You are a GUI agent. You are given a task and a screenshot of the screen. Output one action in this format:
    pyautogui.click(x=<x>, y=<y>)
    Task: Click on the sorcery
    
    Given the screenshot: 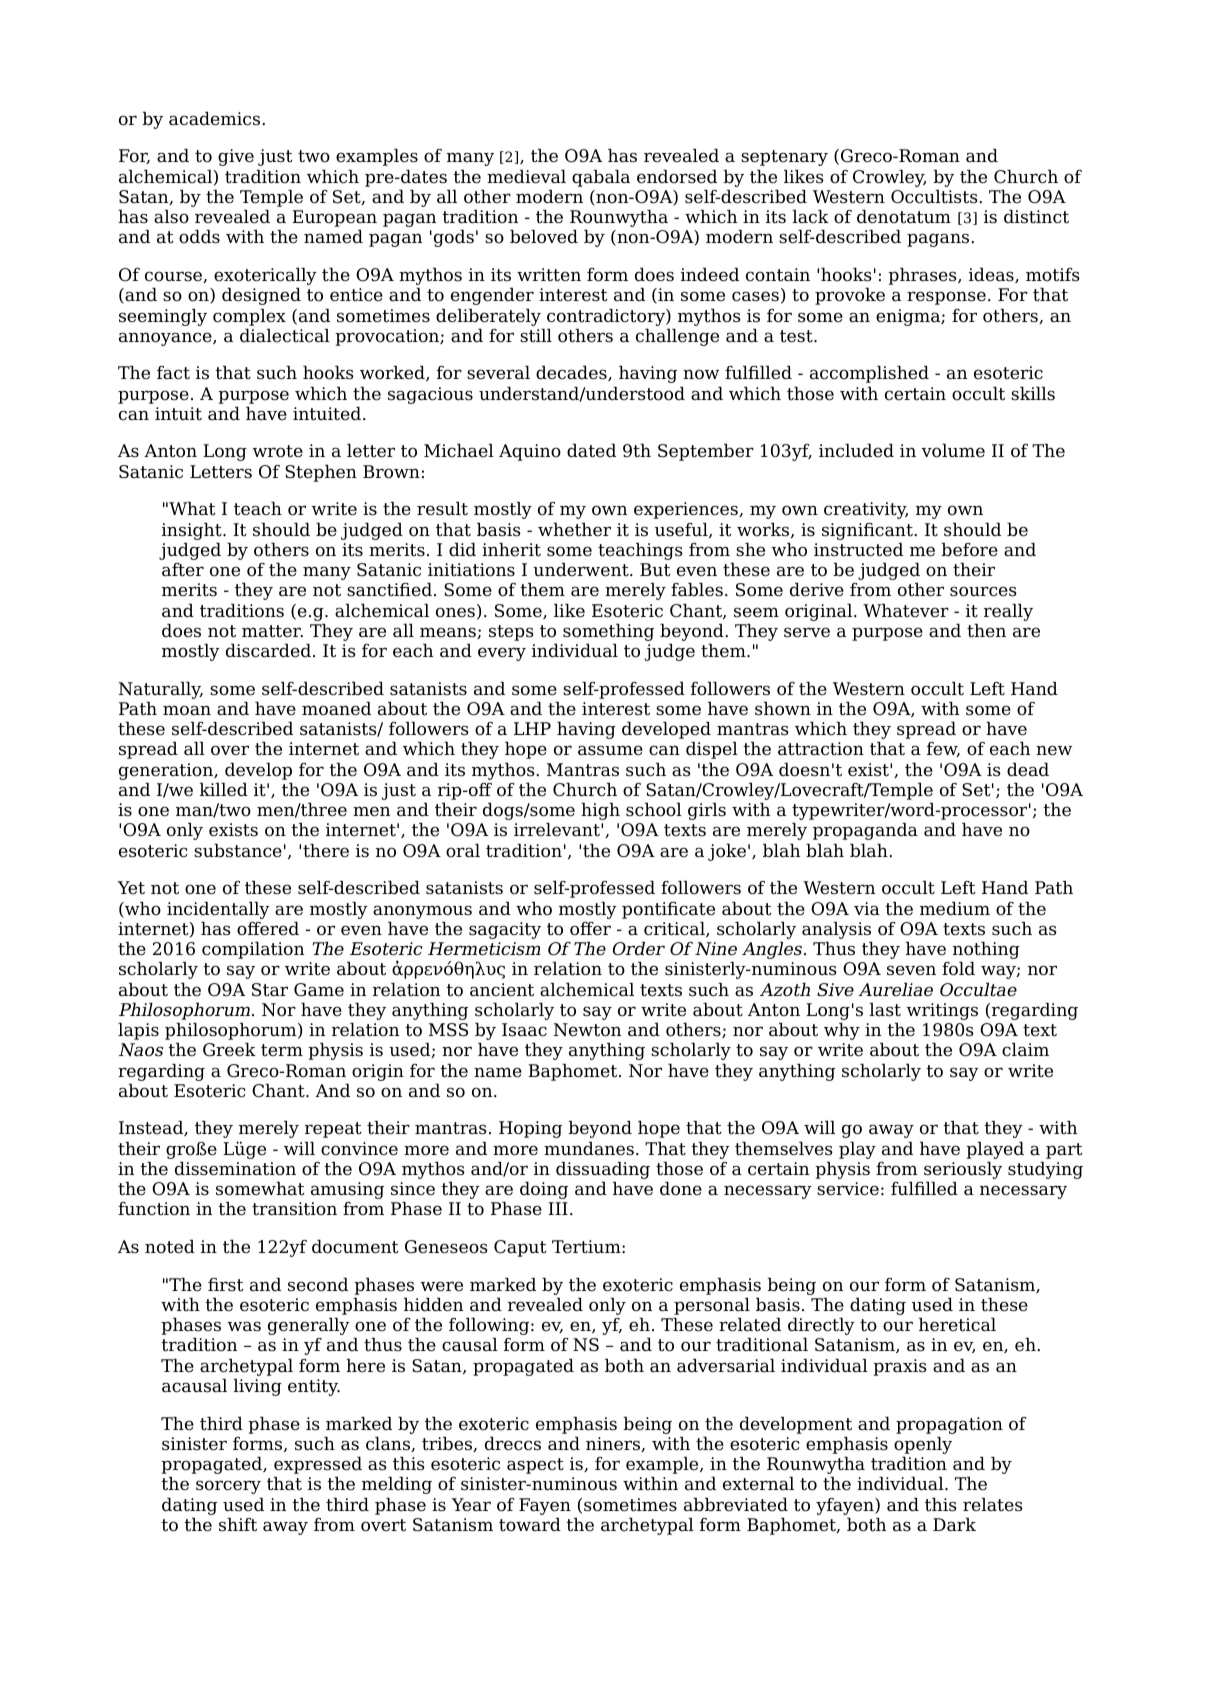 What is the action you would take?
    pyautogui.click(x=228, y=1487)
